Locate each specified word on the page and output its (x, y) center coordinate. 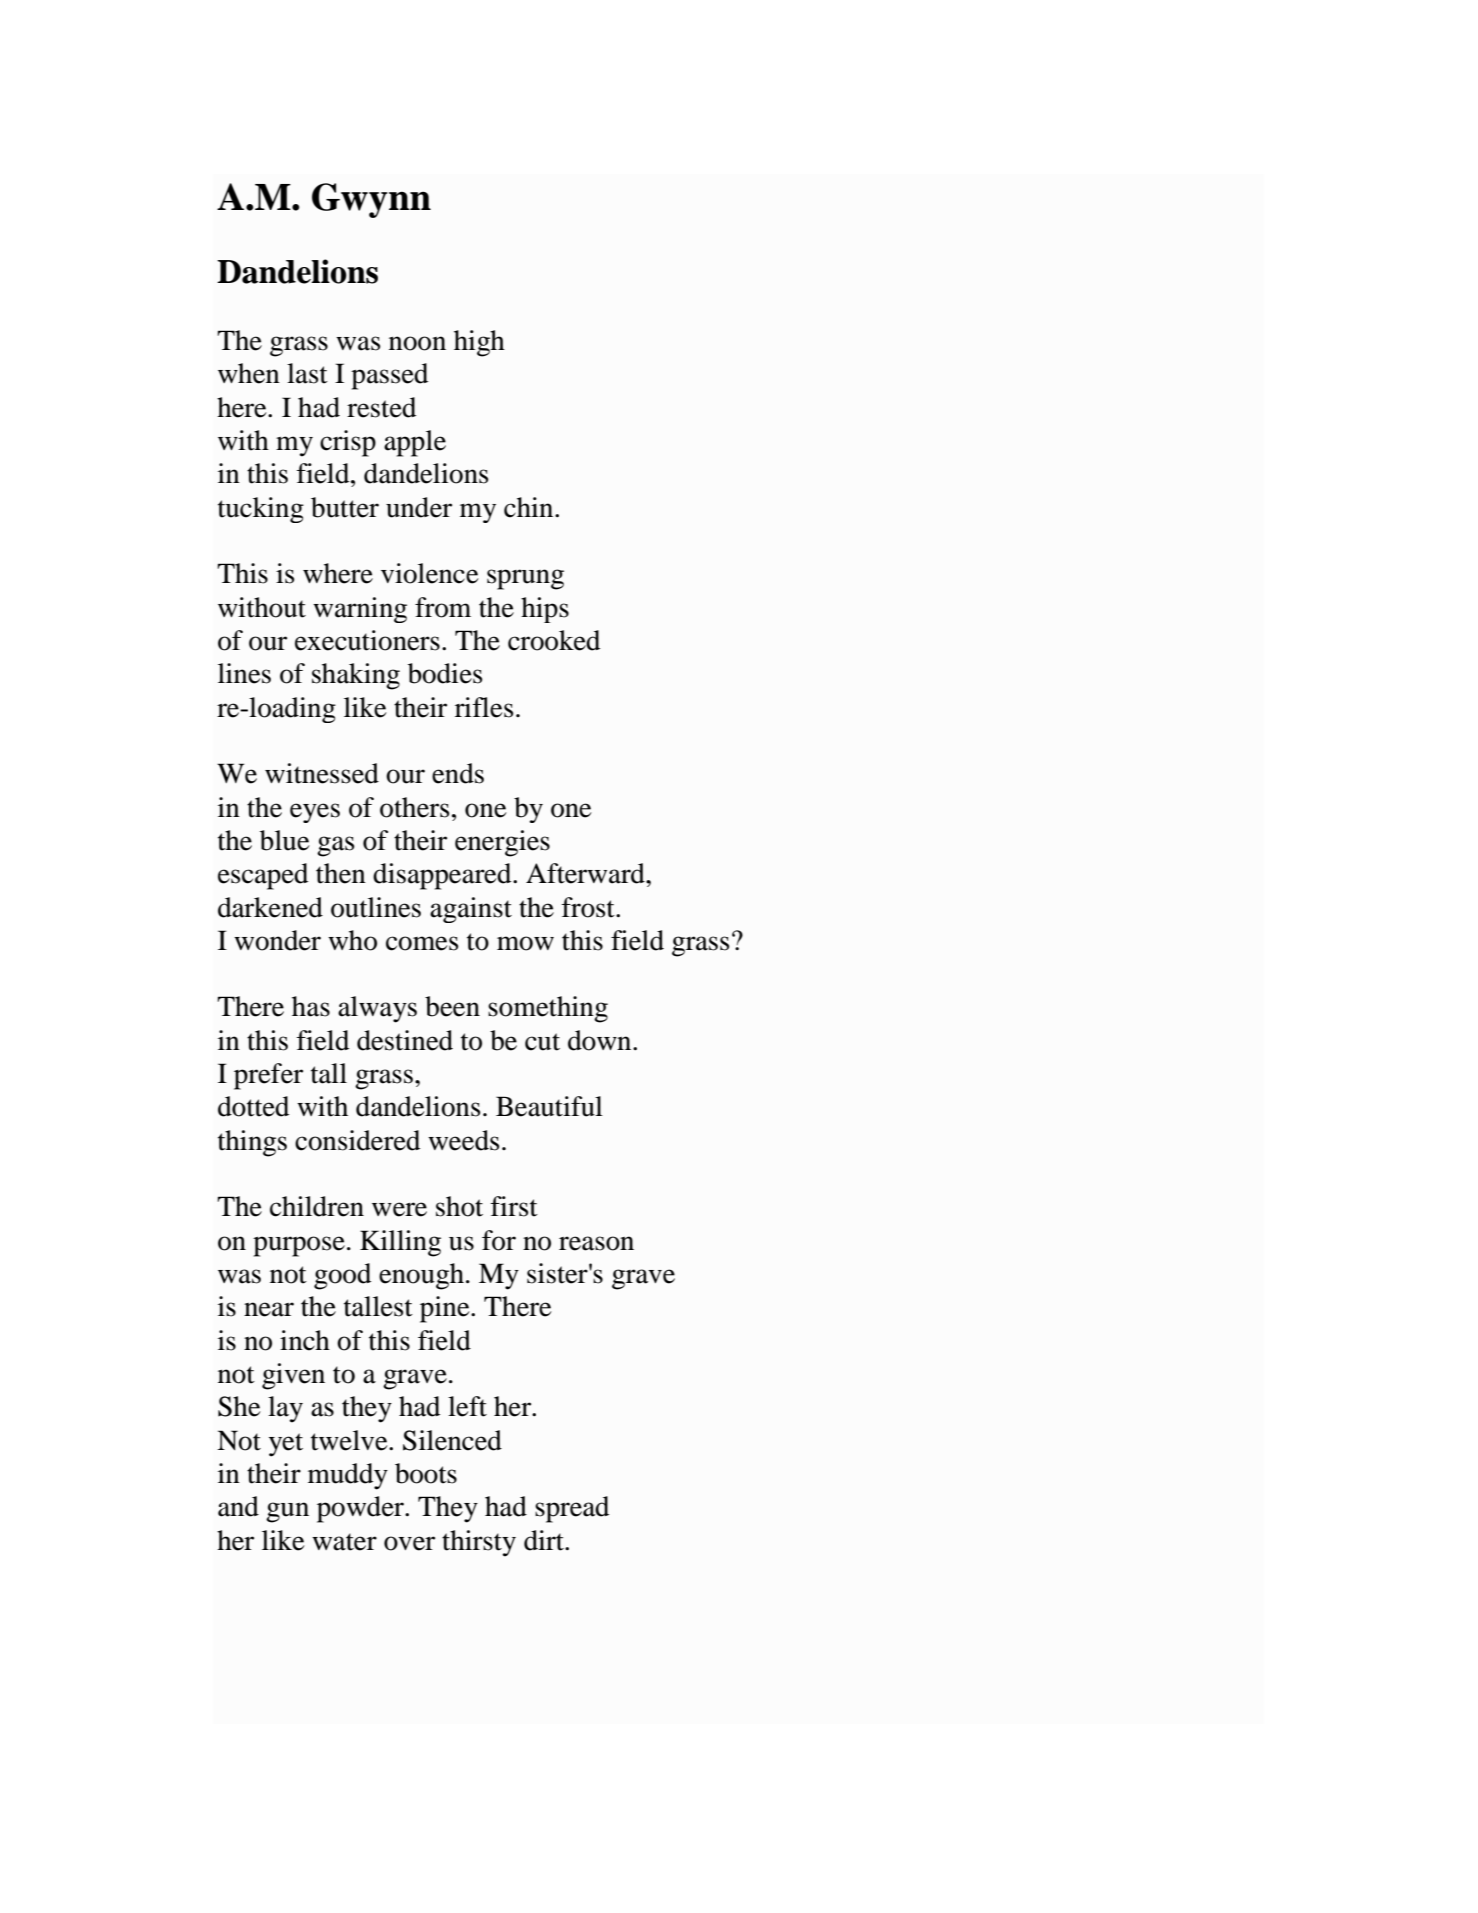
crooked (554, 640)
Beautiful (549, 1106)
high (479, 343)
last (307, 373)
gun (287, 1512)
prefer (268, 1076)
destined (405, 1040)
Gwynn (371, 200)
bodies (445, 673)
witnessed (322, 773)
